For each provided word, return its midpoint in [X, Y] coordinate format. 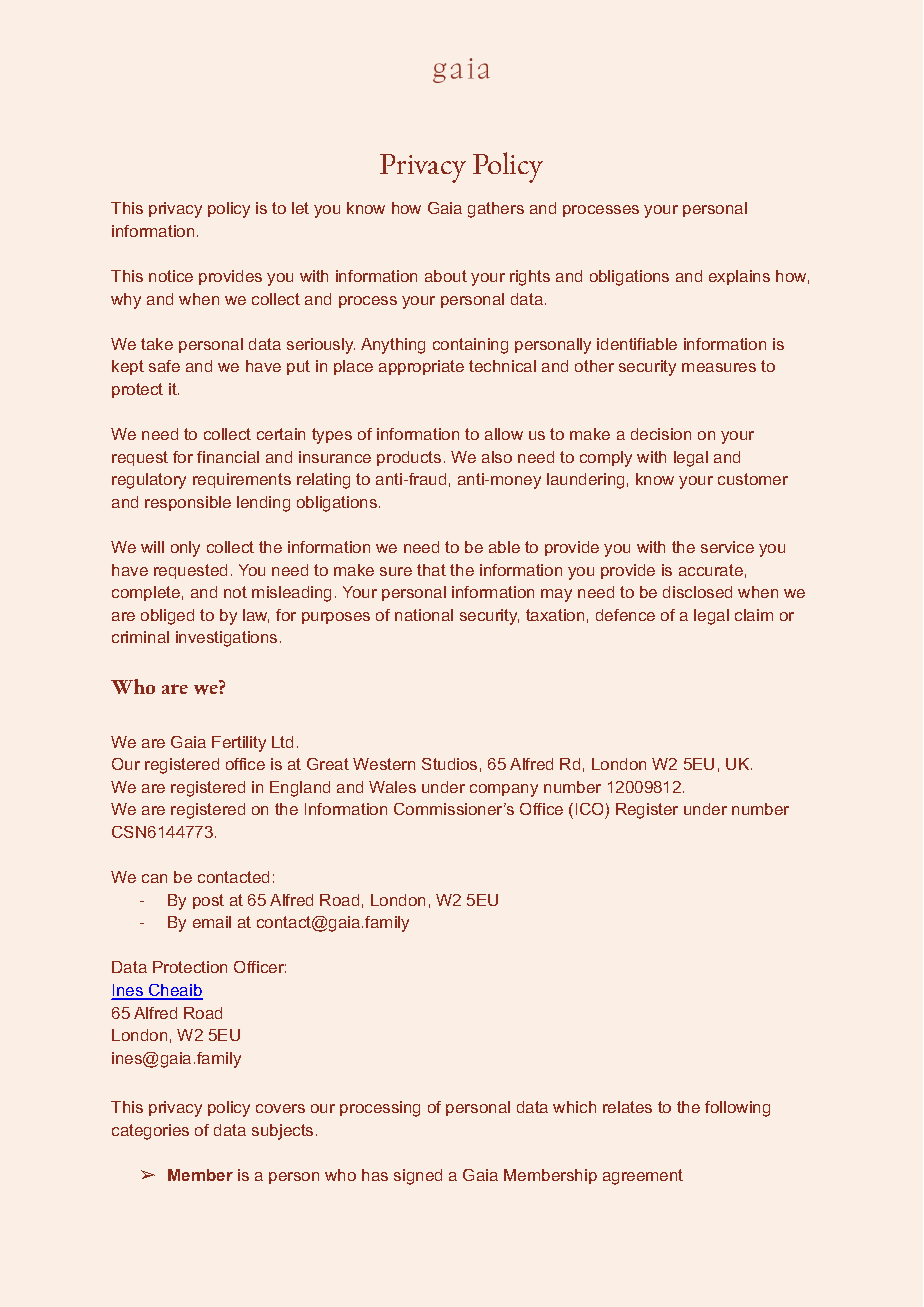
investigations [226, 639]
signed [418, 1177]
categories [150, 1132]
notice [171, 276]
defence [625, 615]
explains [739, 277]
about [446, 276]
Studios [449, 764]
